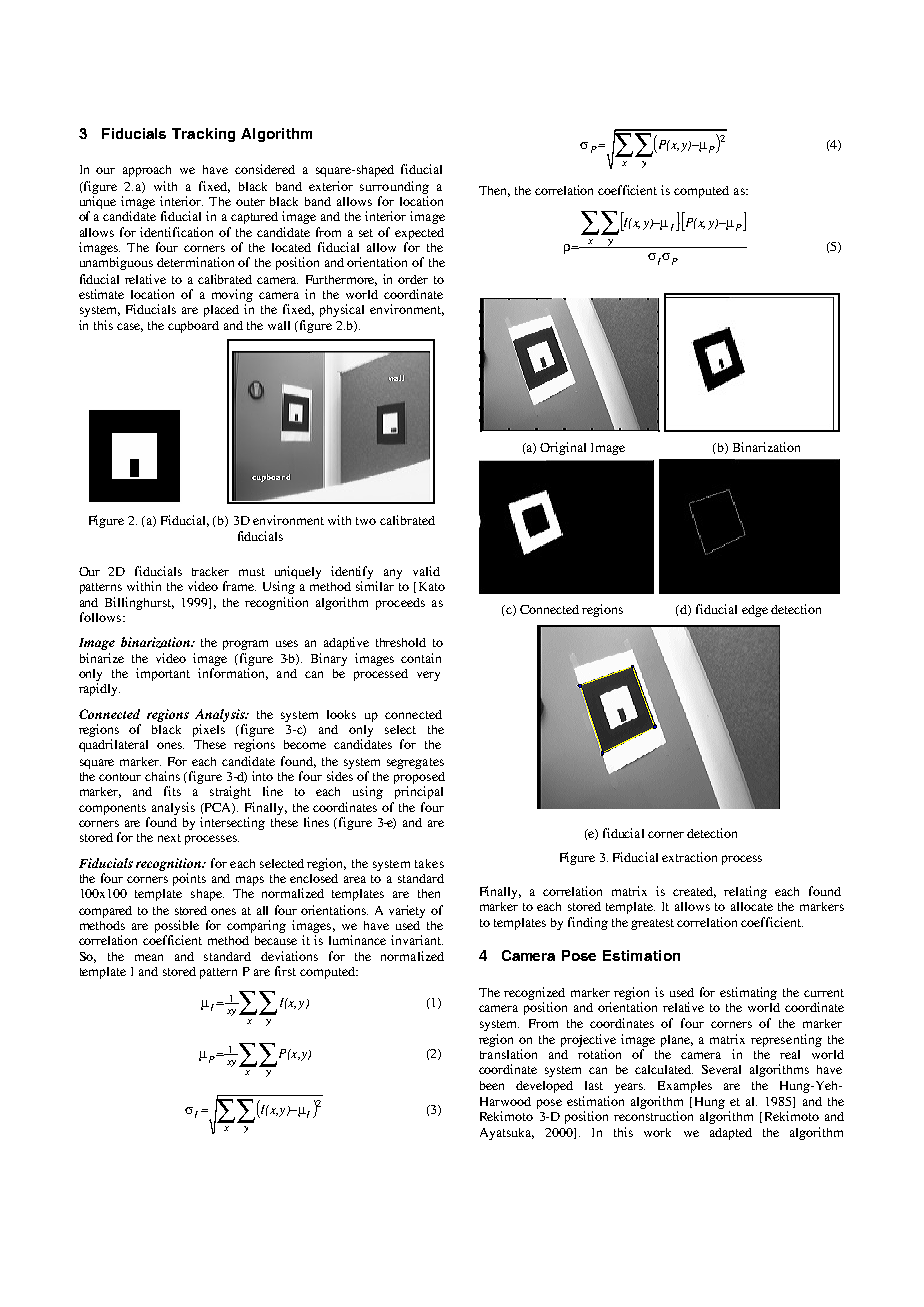 The width and height of the screenshot is (924, 1307). Describe the element at coordinates (147, 171) in the screenshot. I see `approach` at that location.
